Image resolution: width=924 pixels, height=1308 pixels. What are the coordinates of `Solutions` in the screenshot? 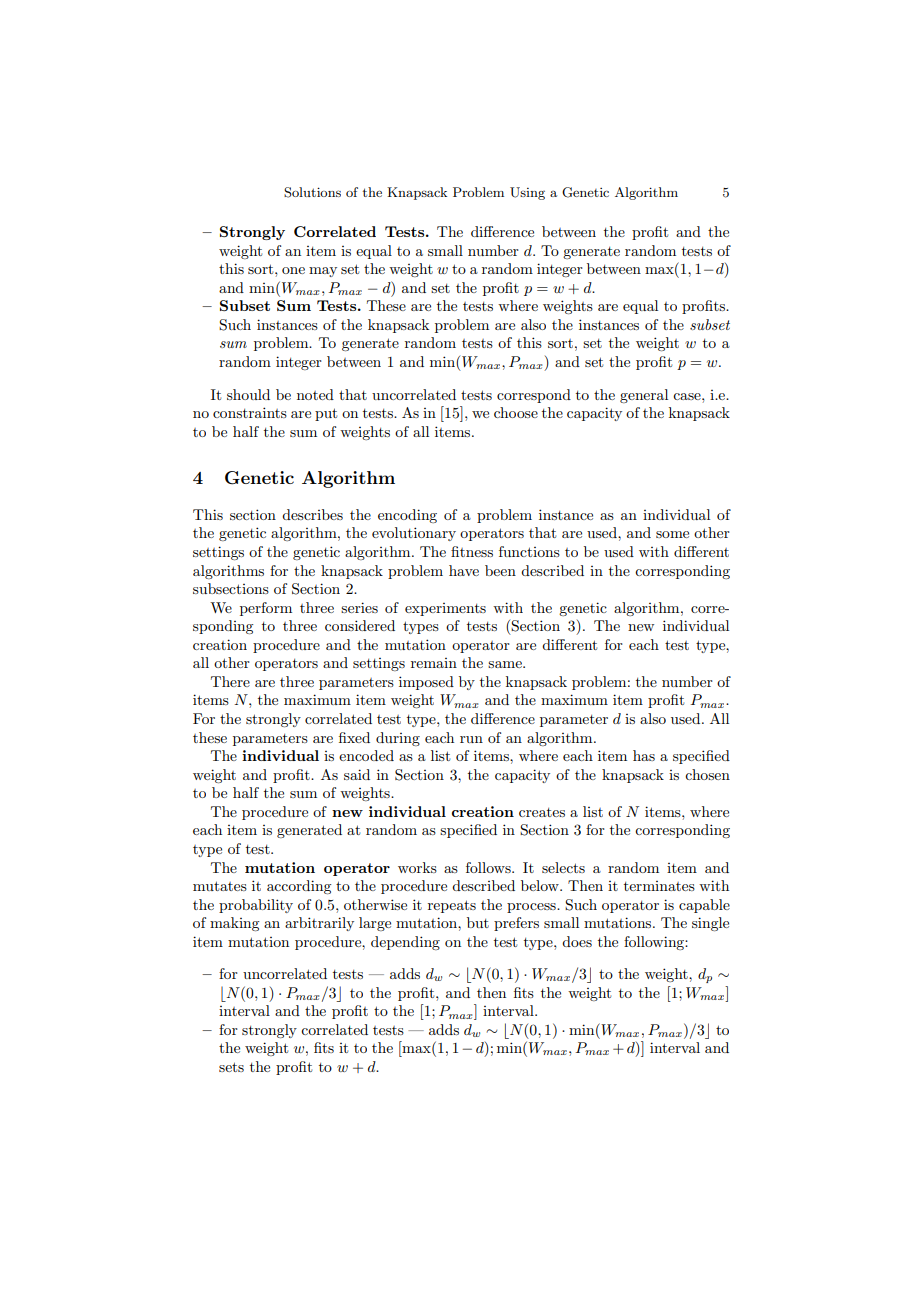 It's located at (312, 192).
